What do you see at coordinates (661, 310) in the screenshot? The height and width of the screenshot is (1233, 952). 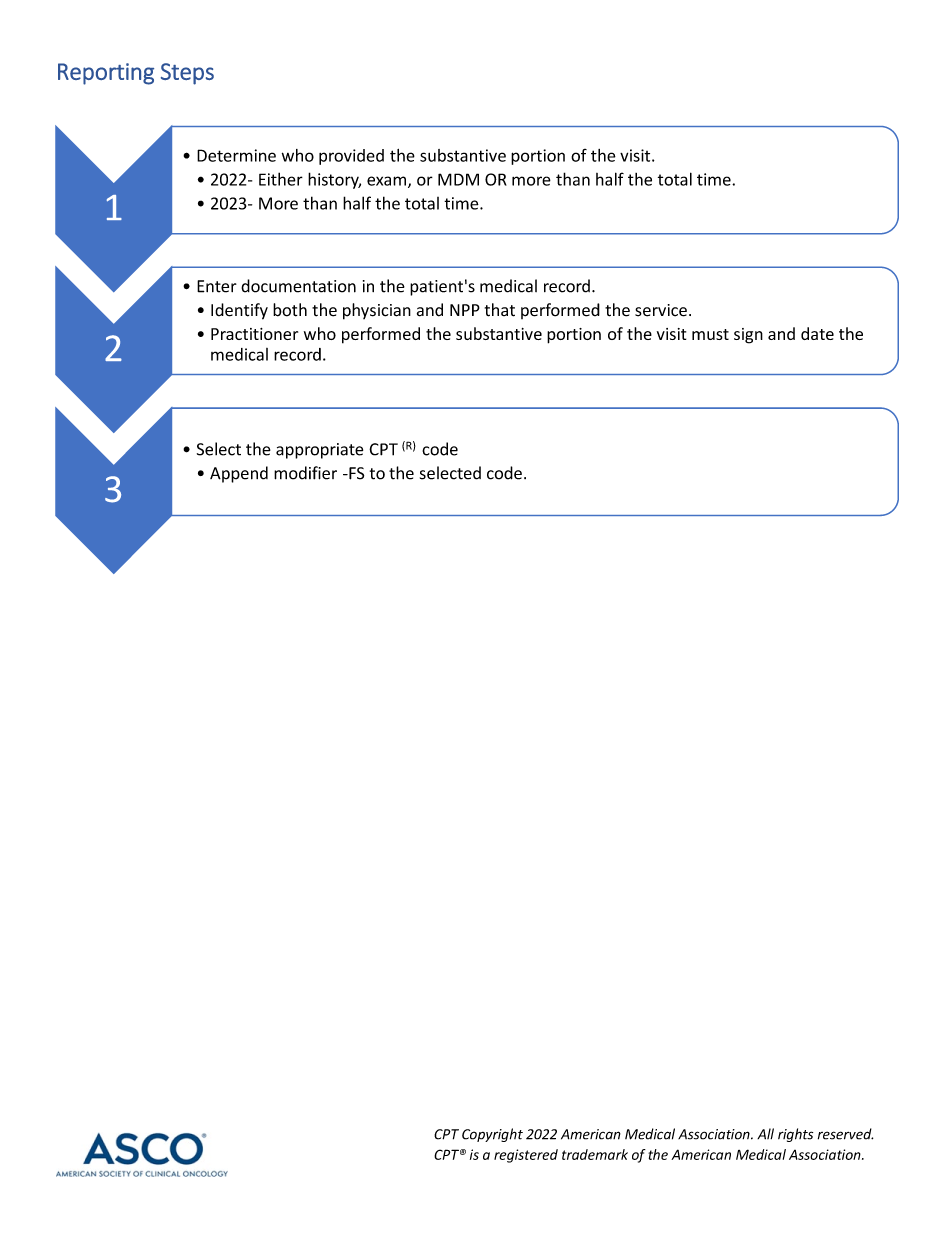 I see `service` at bounding box center [661, 310].
